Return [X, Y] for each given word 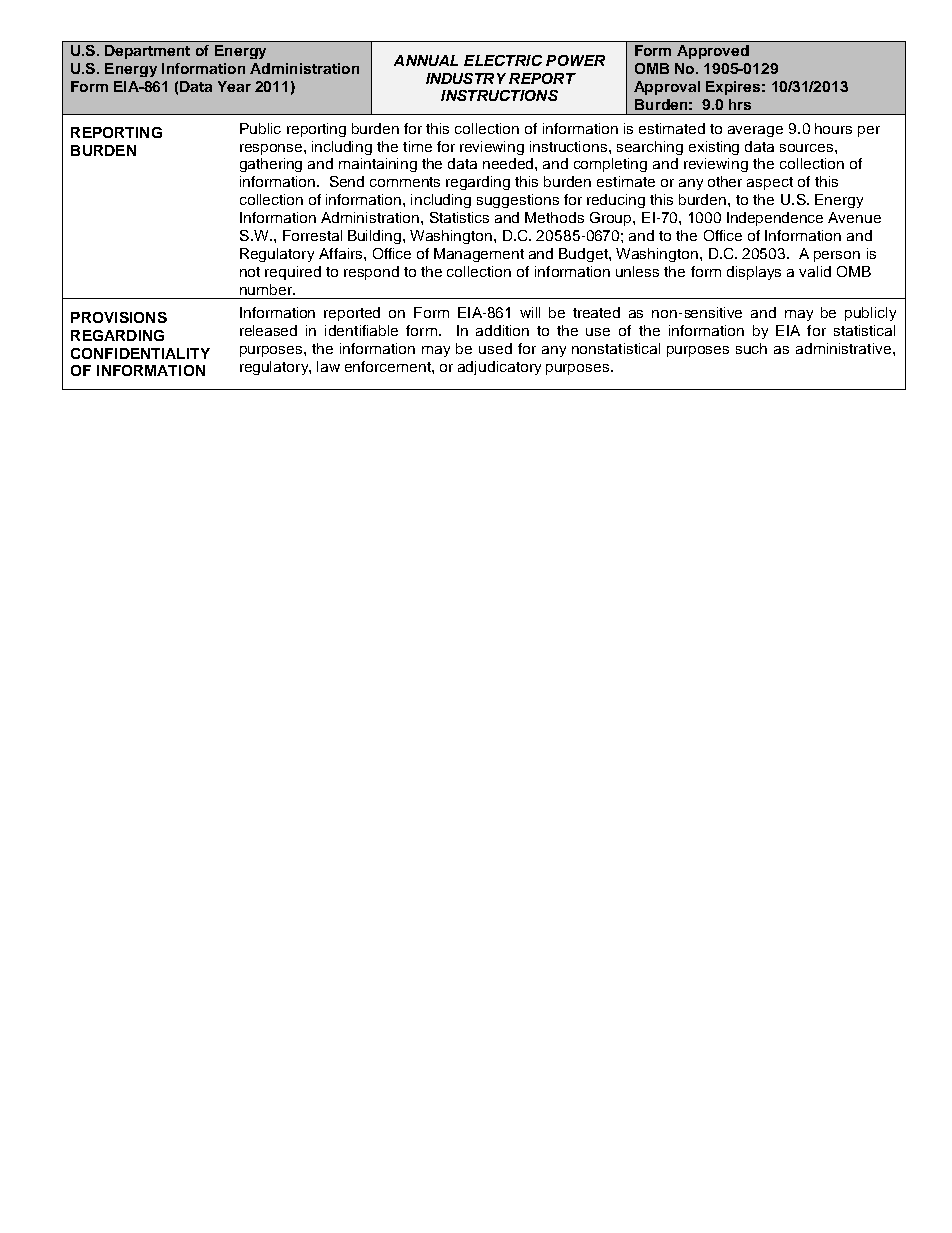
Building [376, 237]
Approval [667, 88]
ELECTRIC [503, 60]
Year [234, 86]
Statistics [459, 217]
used [495, 348]
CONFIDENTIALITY [140, 353]
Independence [775, 219]
